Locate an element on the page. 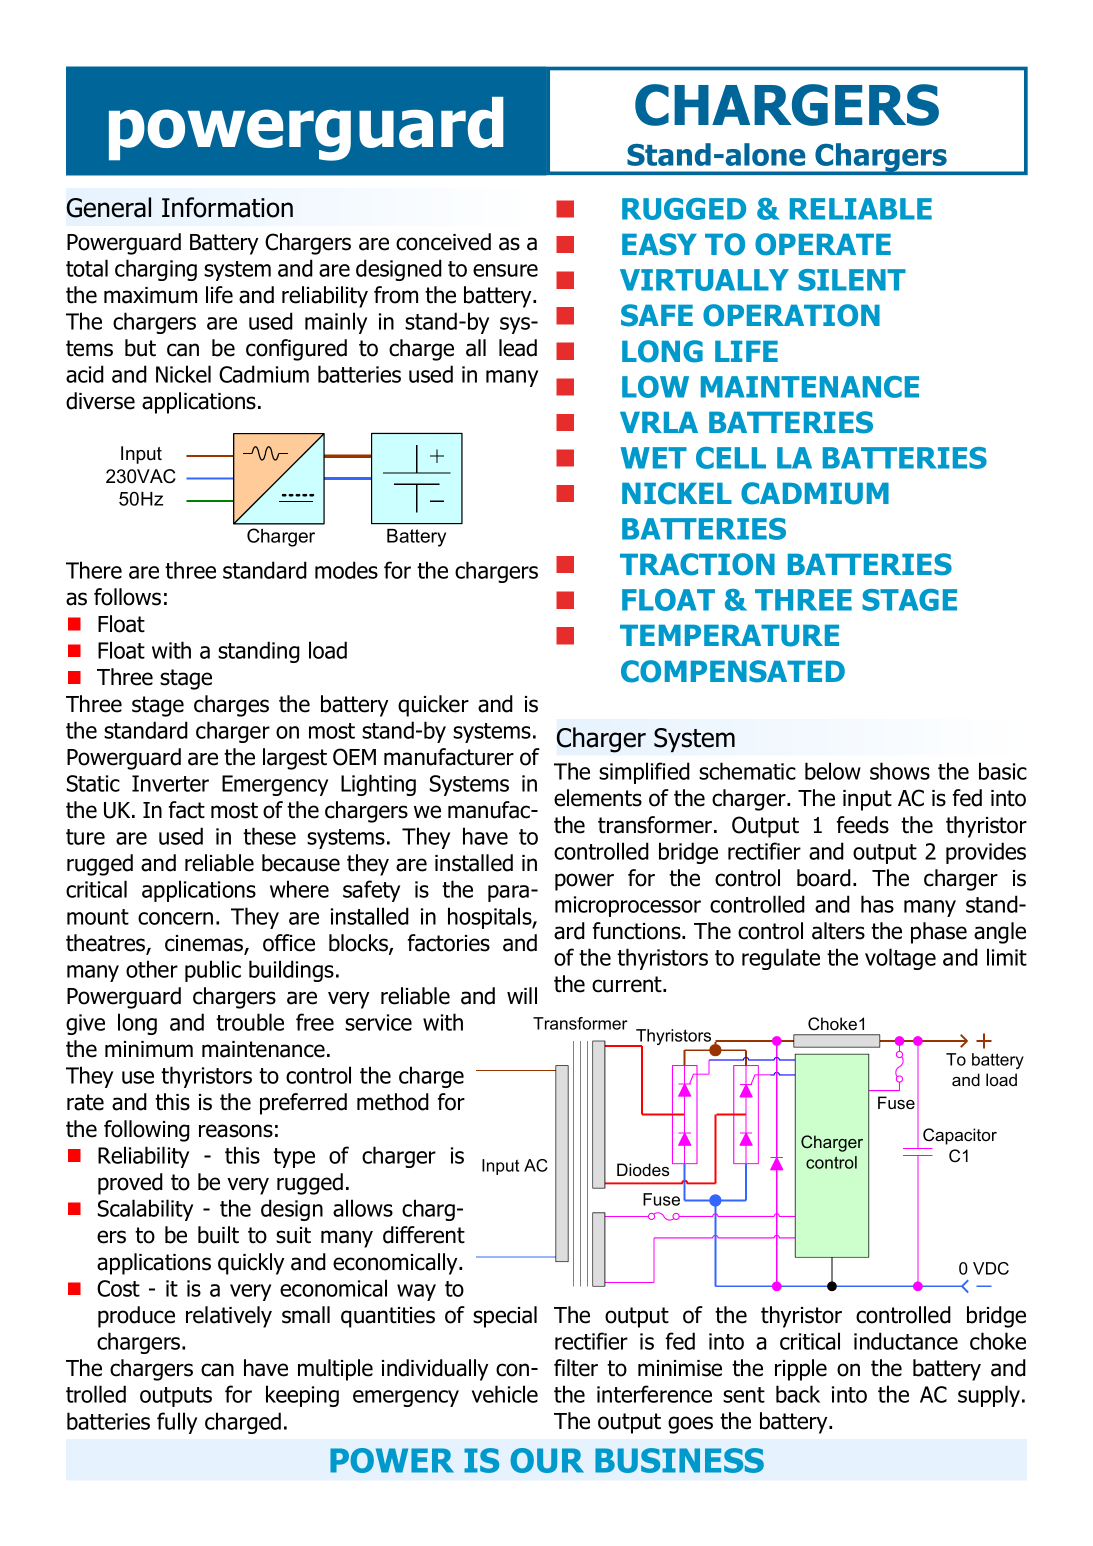  Information is located at coordinates (227, 207).
